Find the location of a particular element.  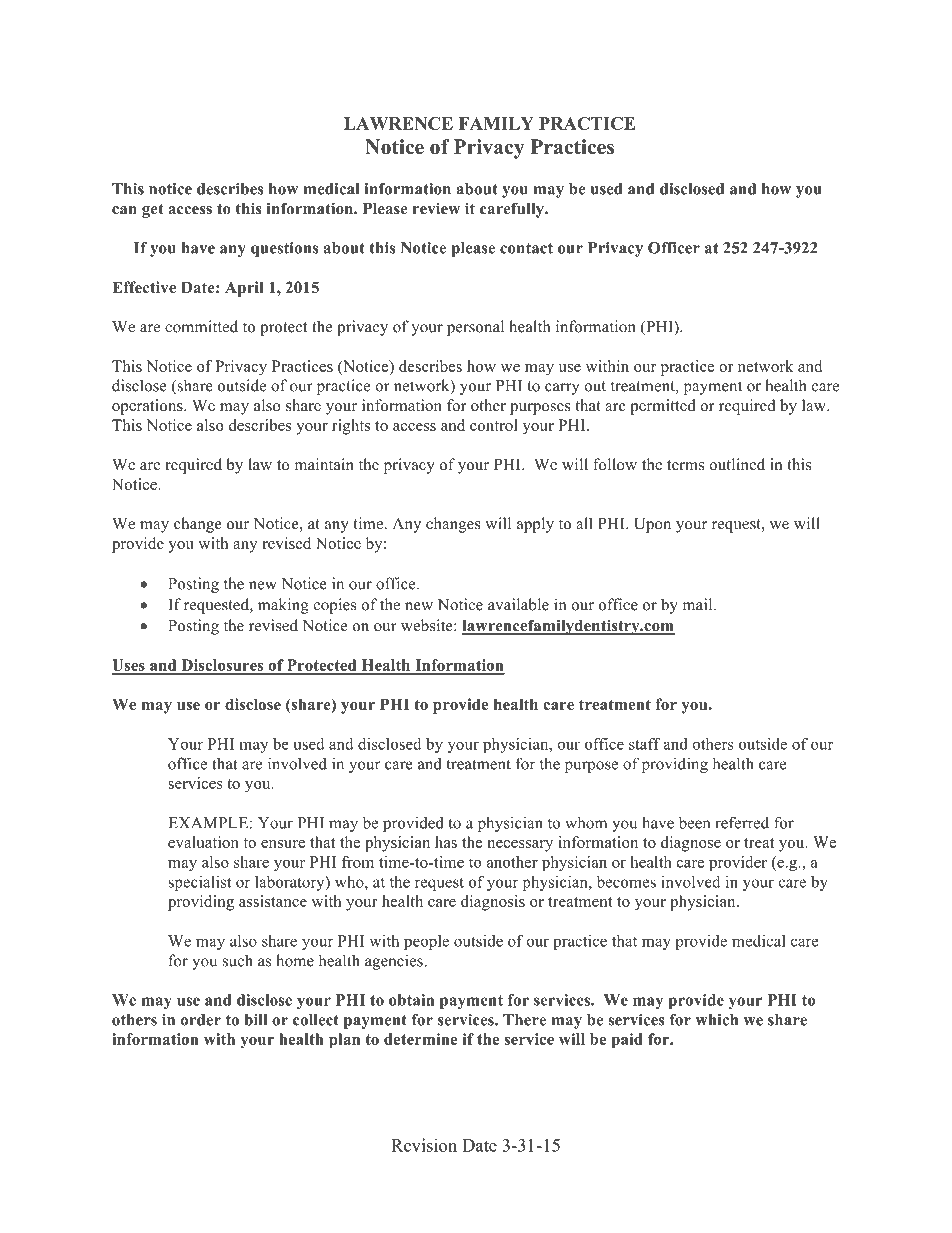

evaluation is located at coordinates (203, 842).
